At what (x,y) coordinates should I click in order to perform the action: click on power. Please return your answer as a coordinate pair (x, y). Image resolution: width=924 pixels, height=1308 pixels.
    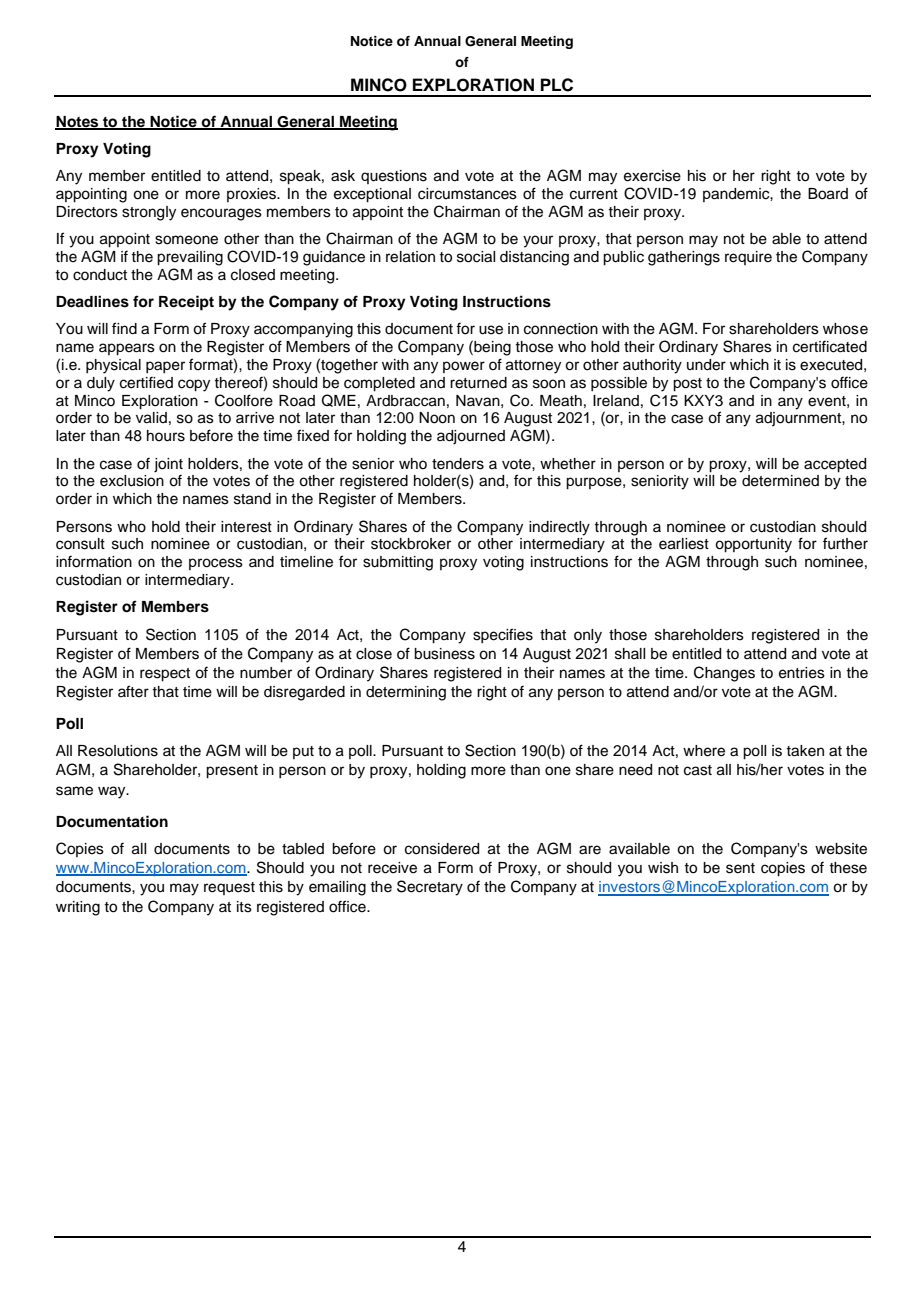
    Looking at the image, I should click on (464, 367).
